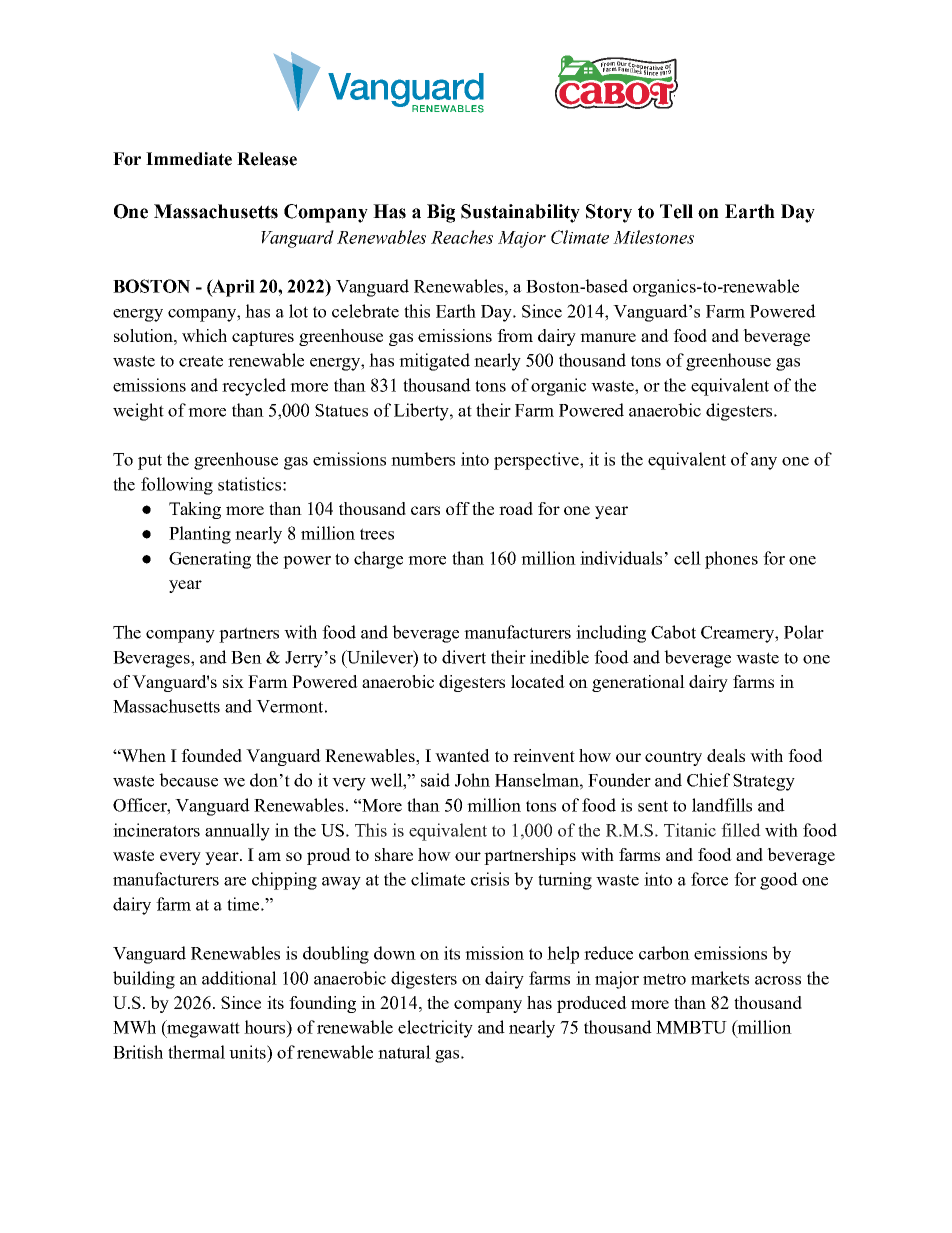 The width and height of the document is (952, 1233). Describe the element at coordinates (210, 560) in the document. I see `Generating` at that location.
